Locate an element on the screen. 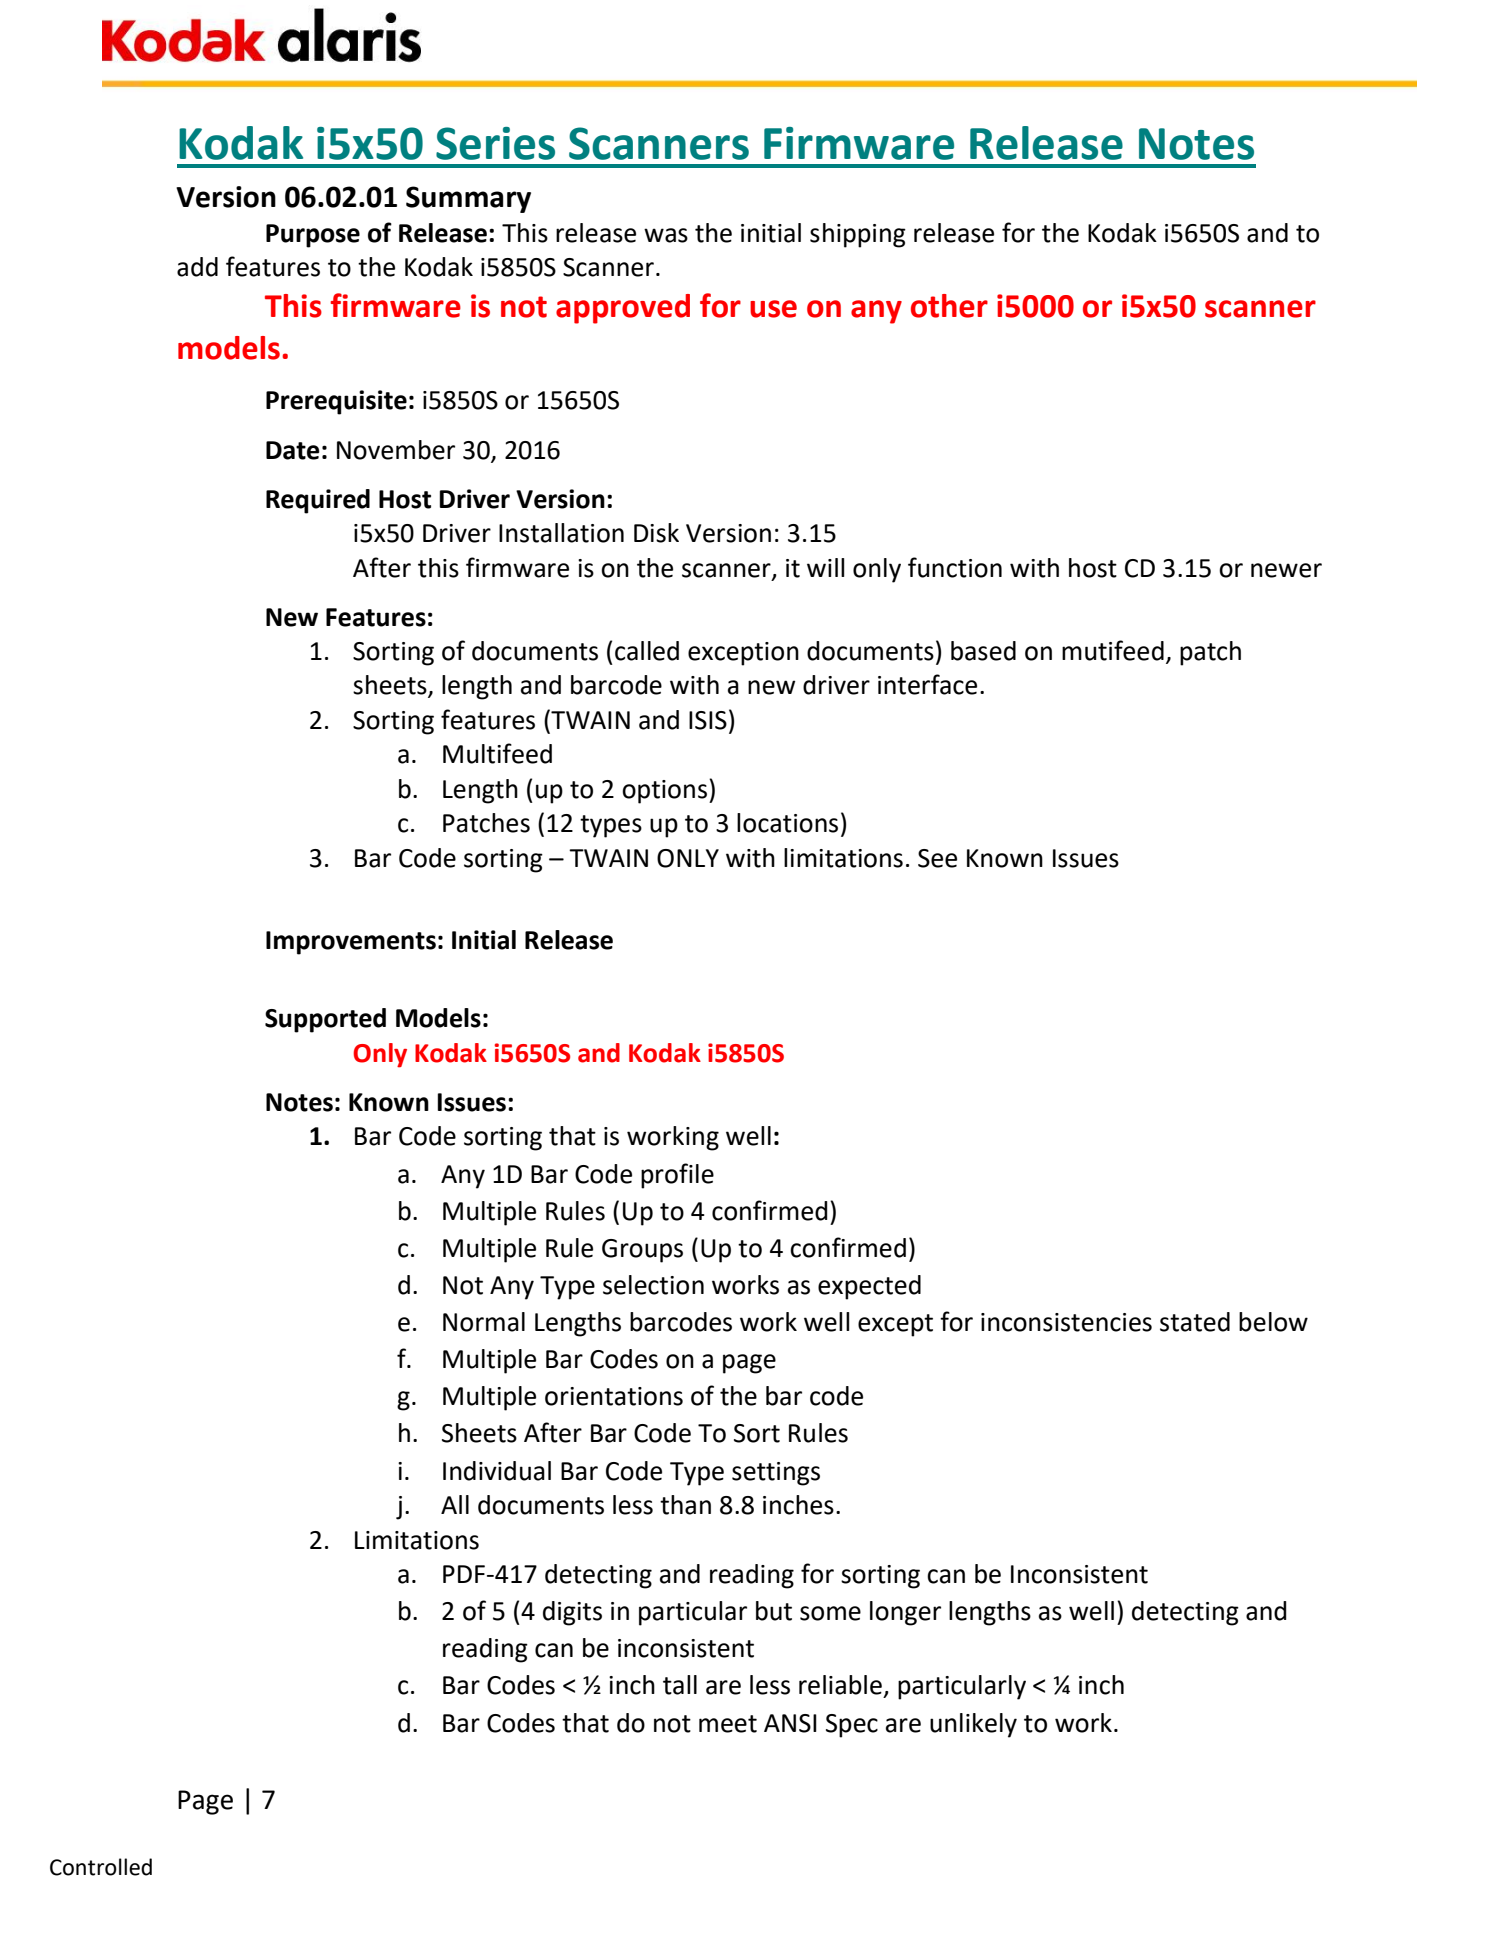 This screenshot has height=1941, width=1500. Controlled is located at coordinates (101, 1867).
